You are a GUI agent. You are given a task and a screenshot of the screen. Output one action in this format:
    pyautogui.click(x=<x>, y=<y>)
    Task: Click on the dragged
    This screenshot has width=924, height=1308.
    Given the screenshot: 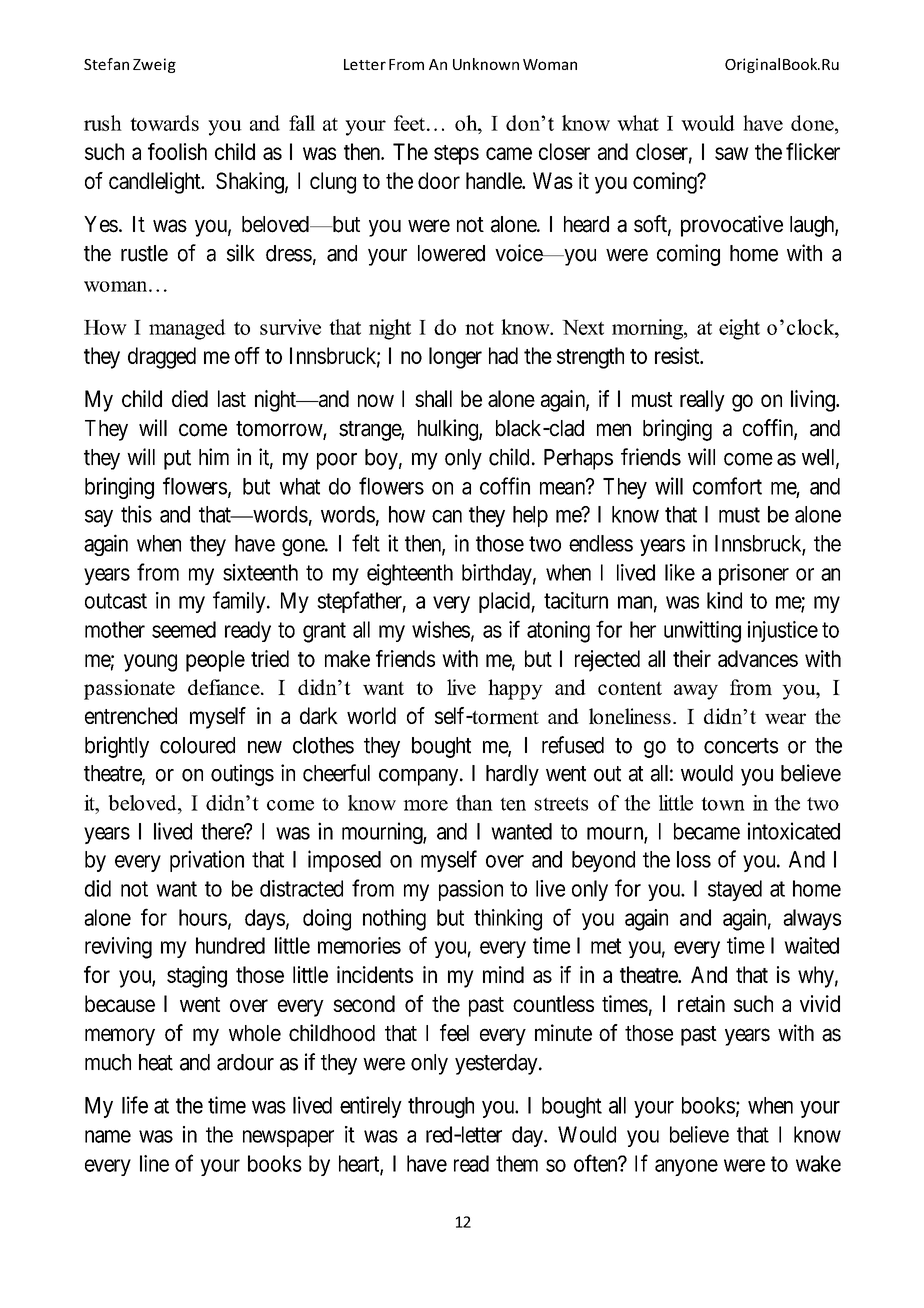 What is the action you would take?
    pyautogui.click(x=162, y=358)
